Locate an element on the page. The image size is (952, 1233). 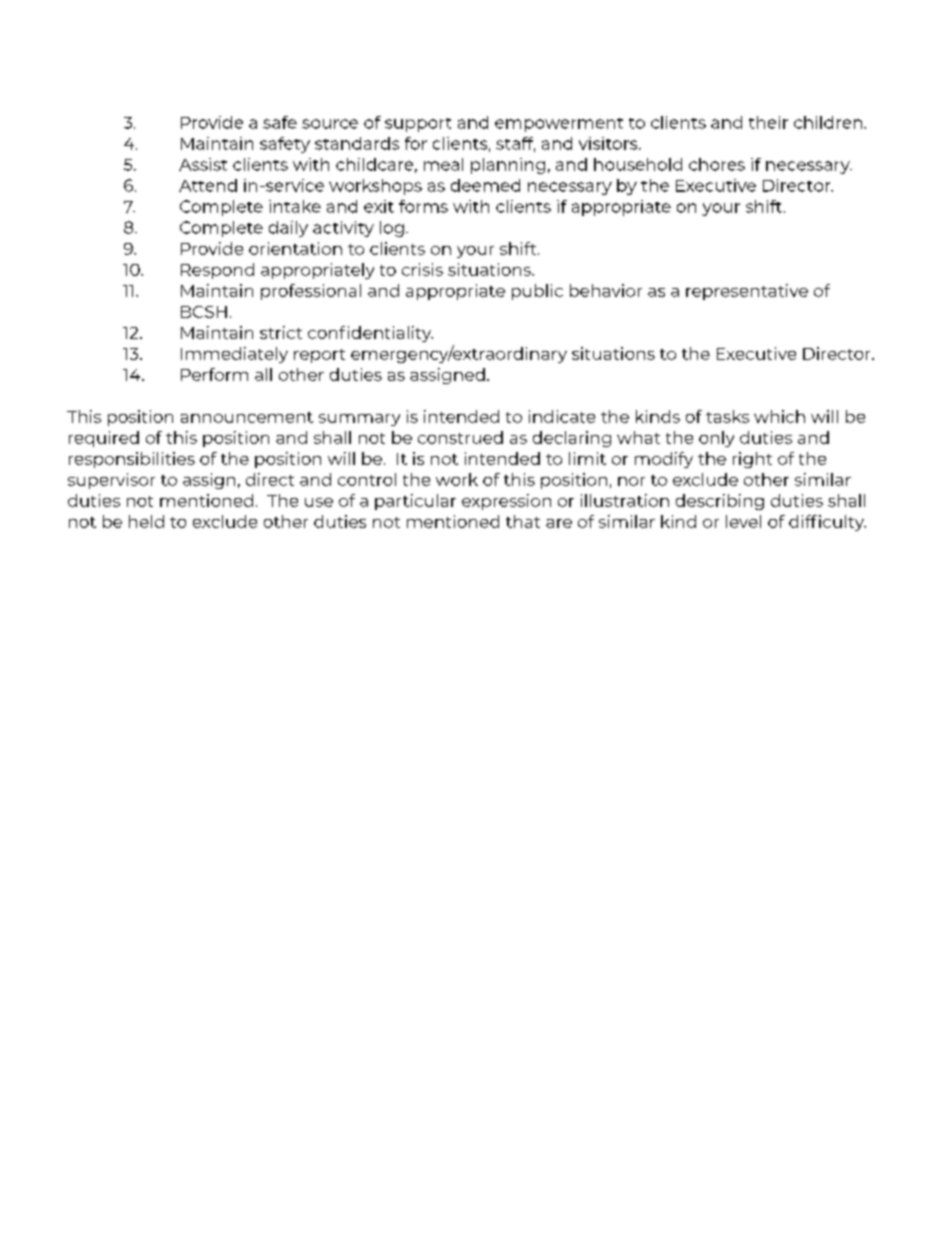
representative is located at coordinates (747, 292).
